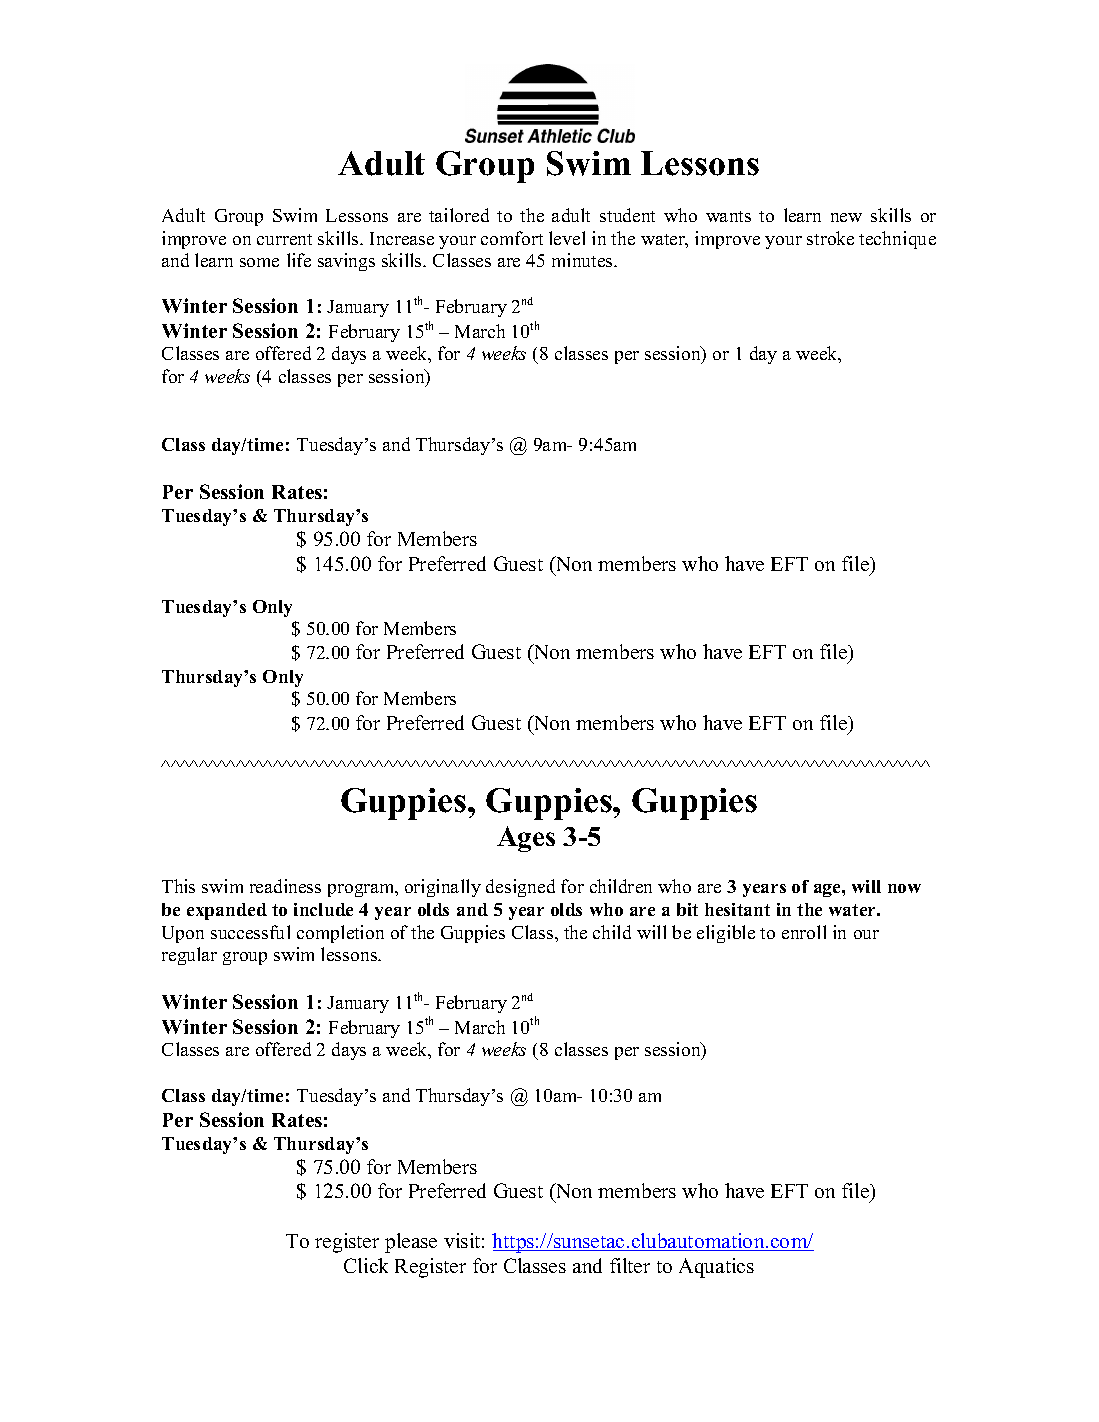 The width and height of the screenshot is (1099, 1422). Describe the element at coordinates (830, 238) in the screenshot. I see `stroke` at that location.
